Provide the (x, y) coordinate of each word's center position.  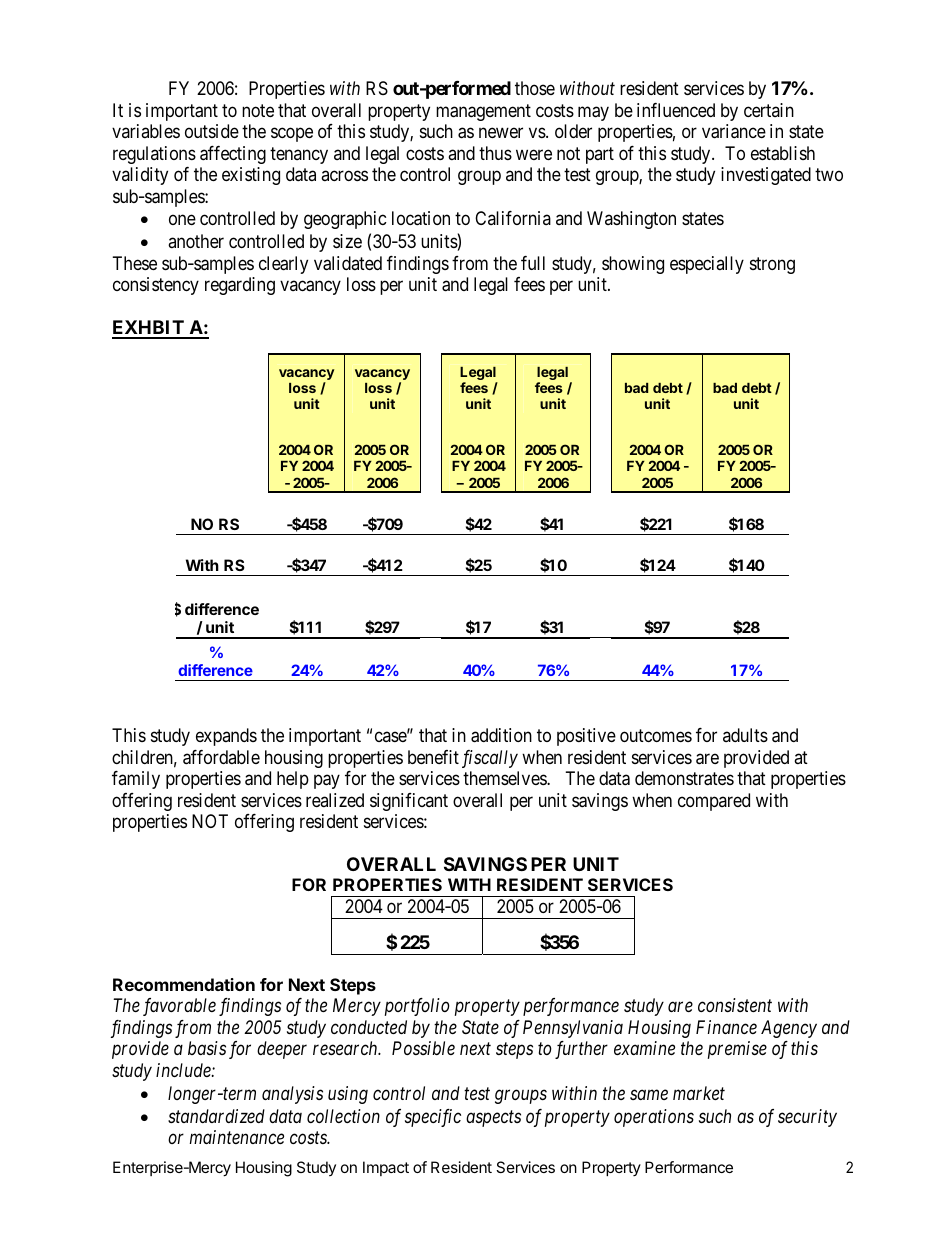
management (483, 112)
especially (707, 265)
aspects (493, 1118)
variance (734, 131)
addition (501, 735)
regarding (240, 286)
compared (714, 802)
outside (212, 131)
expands (226, 737)
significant (409, 802)
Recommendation (184, 984)
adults (745, 735)
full (533, 263)
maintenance (237, 1137)
